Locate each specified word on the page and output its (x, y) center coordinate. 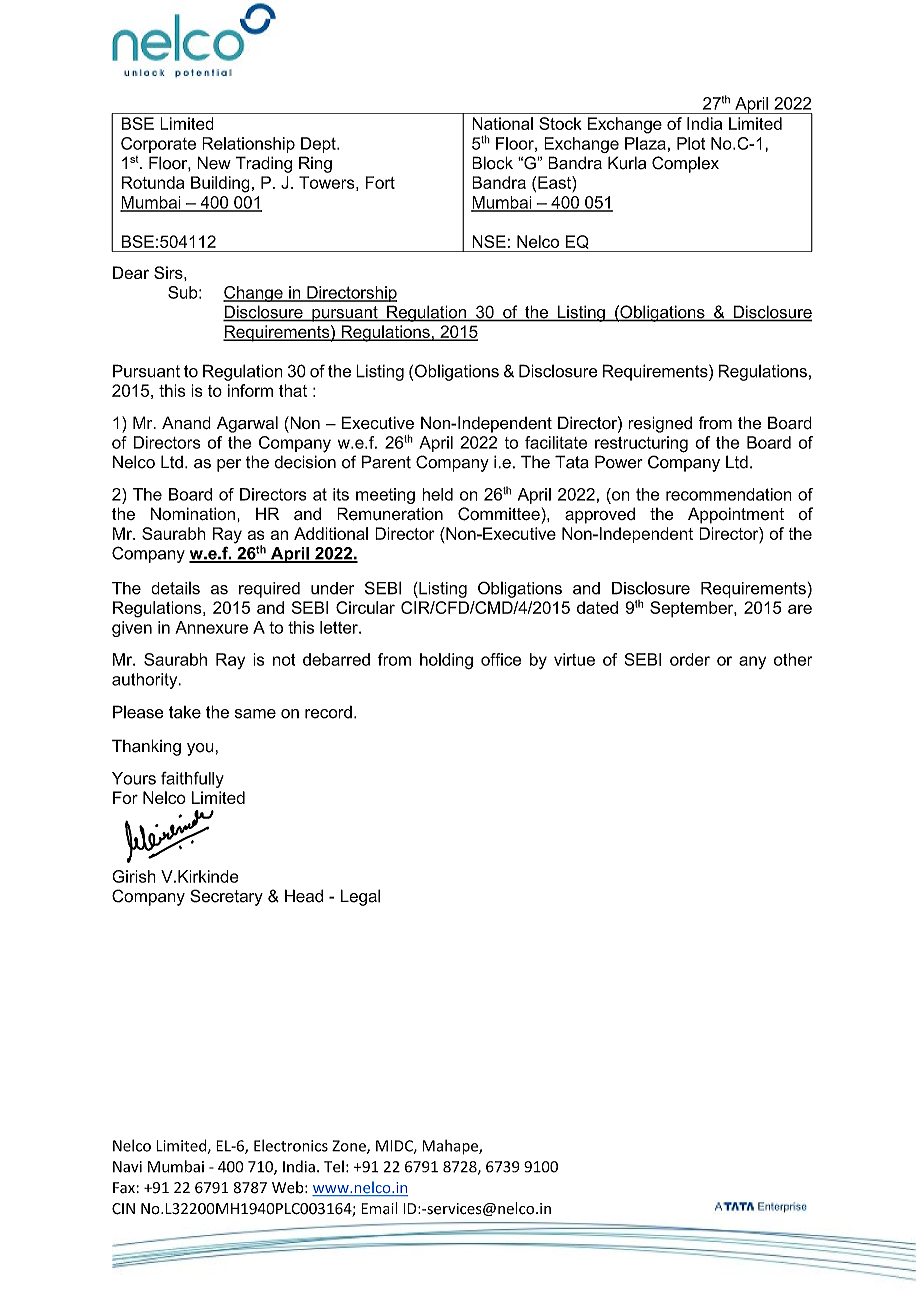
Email (379, 1208)
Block (492, 163)
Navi (127, 1167)
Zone (350, 1147)
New (214, 163)
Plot (691, 143)
